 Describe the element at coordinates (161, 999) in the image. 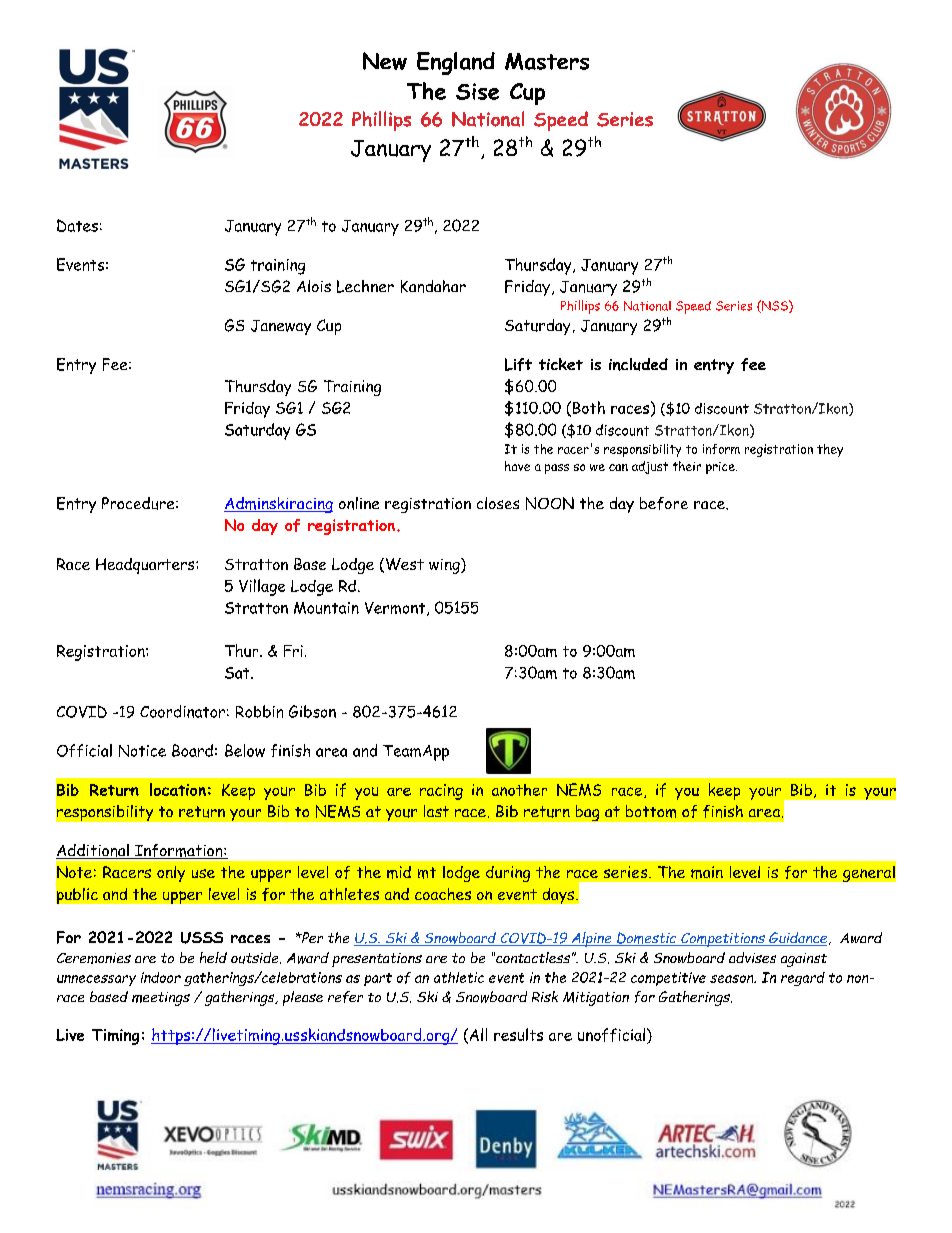

I see `meetings` at that location.
